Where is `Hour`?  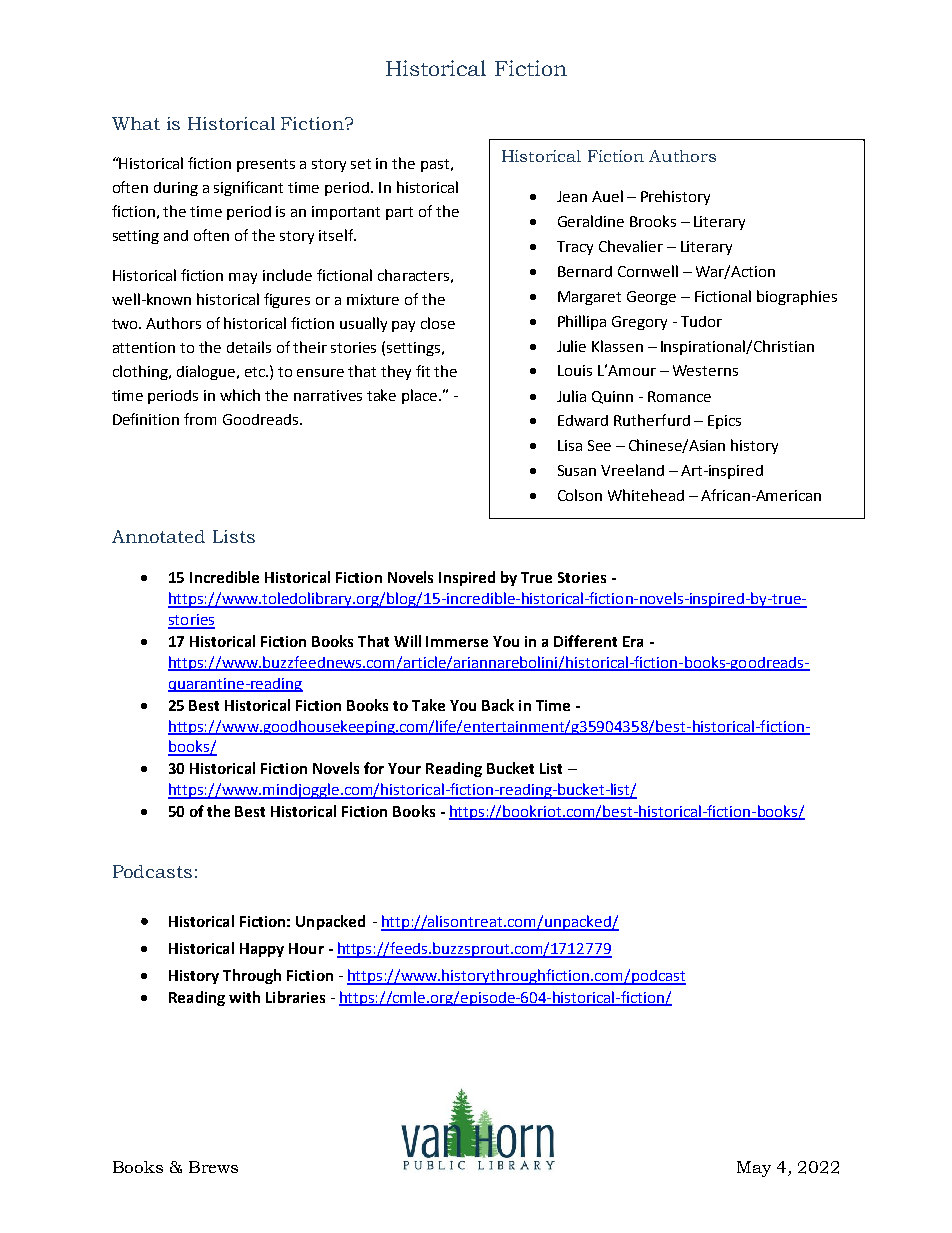 Hour is located at coordinates (306, 948).
